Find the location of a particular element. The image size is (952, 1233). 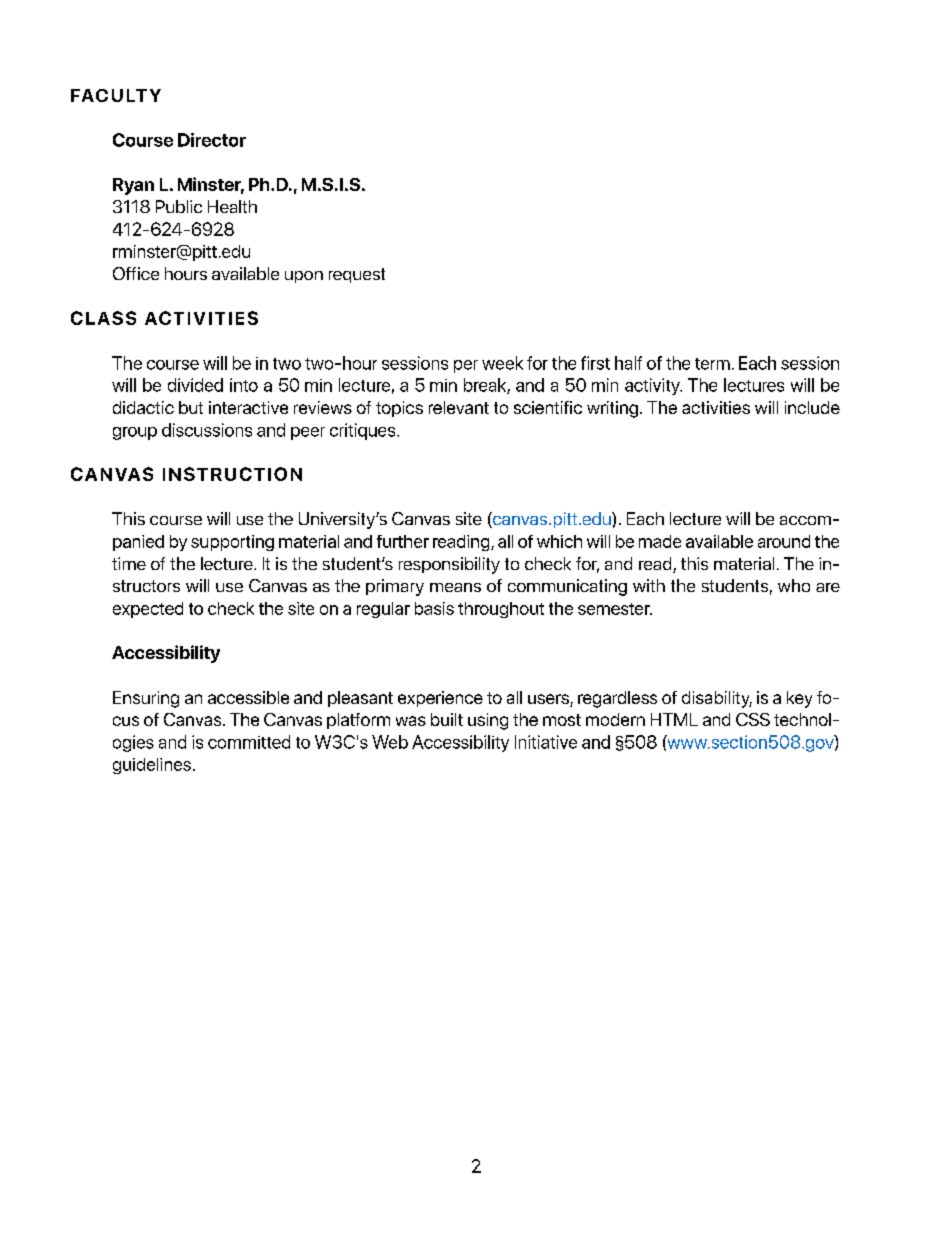

Director is located at coordinates (212, 140).
